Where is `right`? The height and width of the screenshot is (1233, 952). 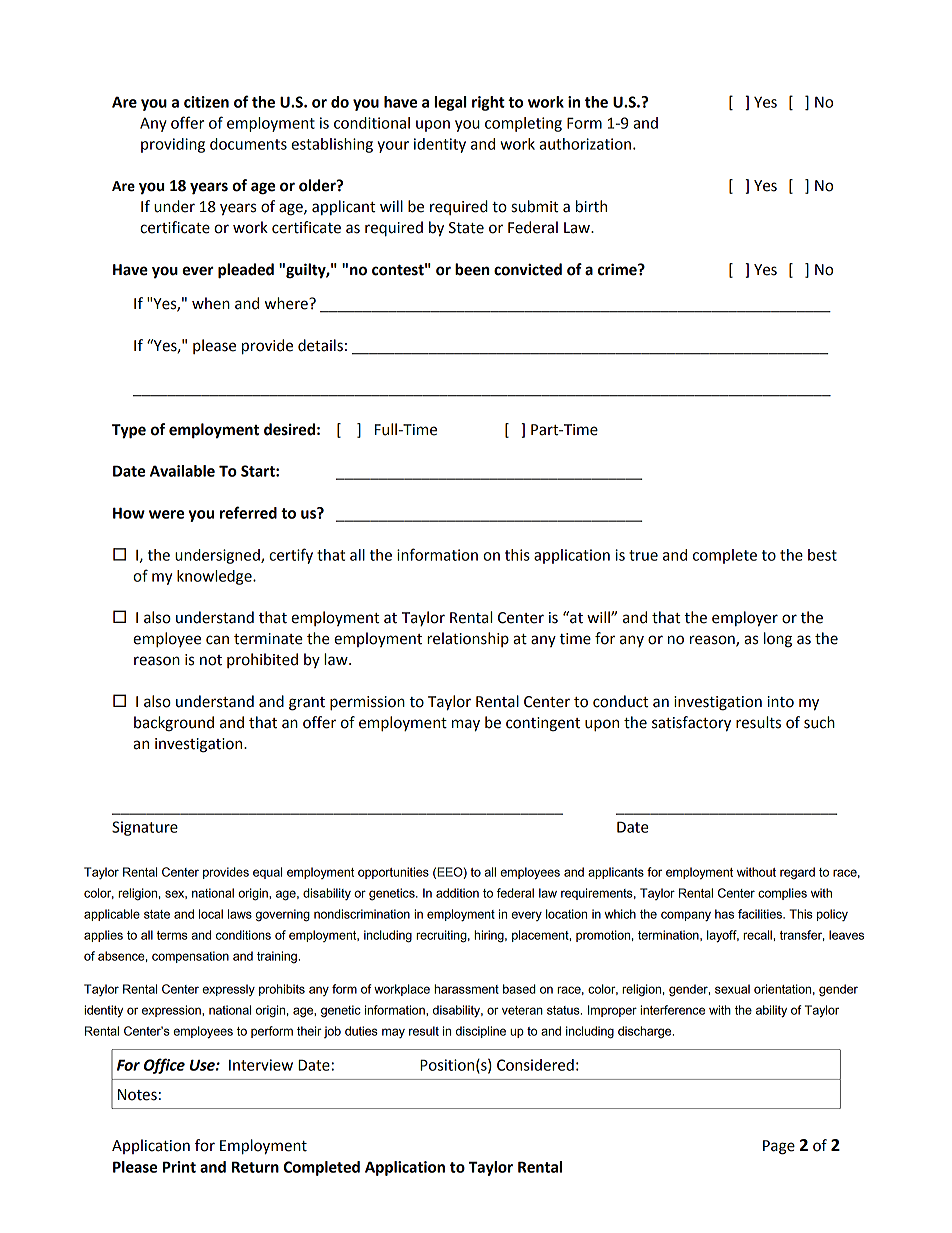 right is located at coordinates (488, 103).
